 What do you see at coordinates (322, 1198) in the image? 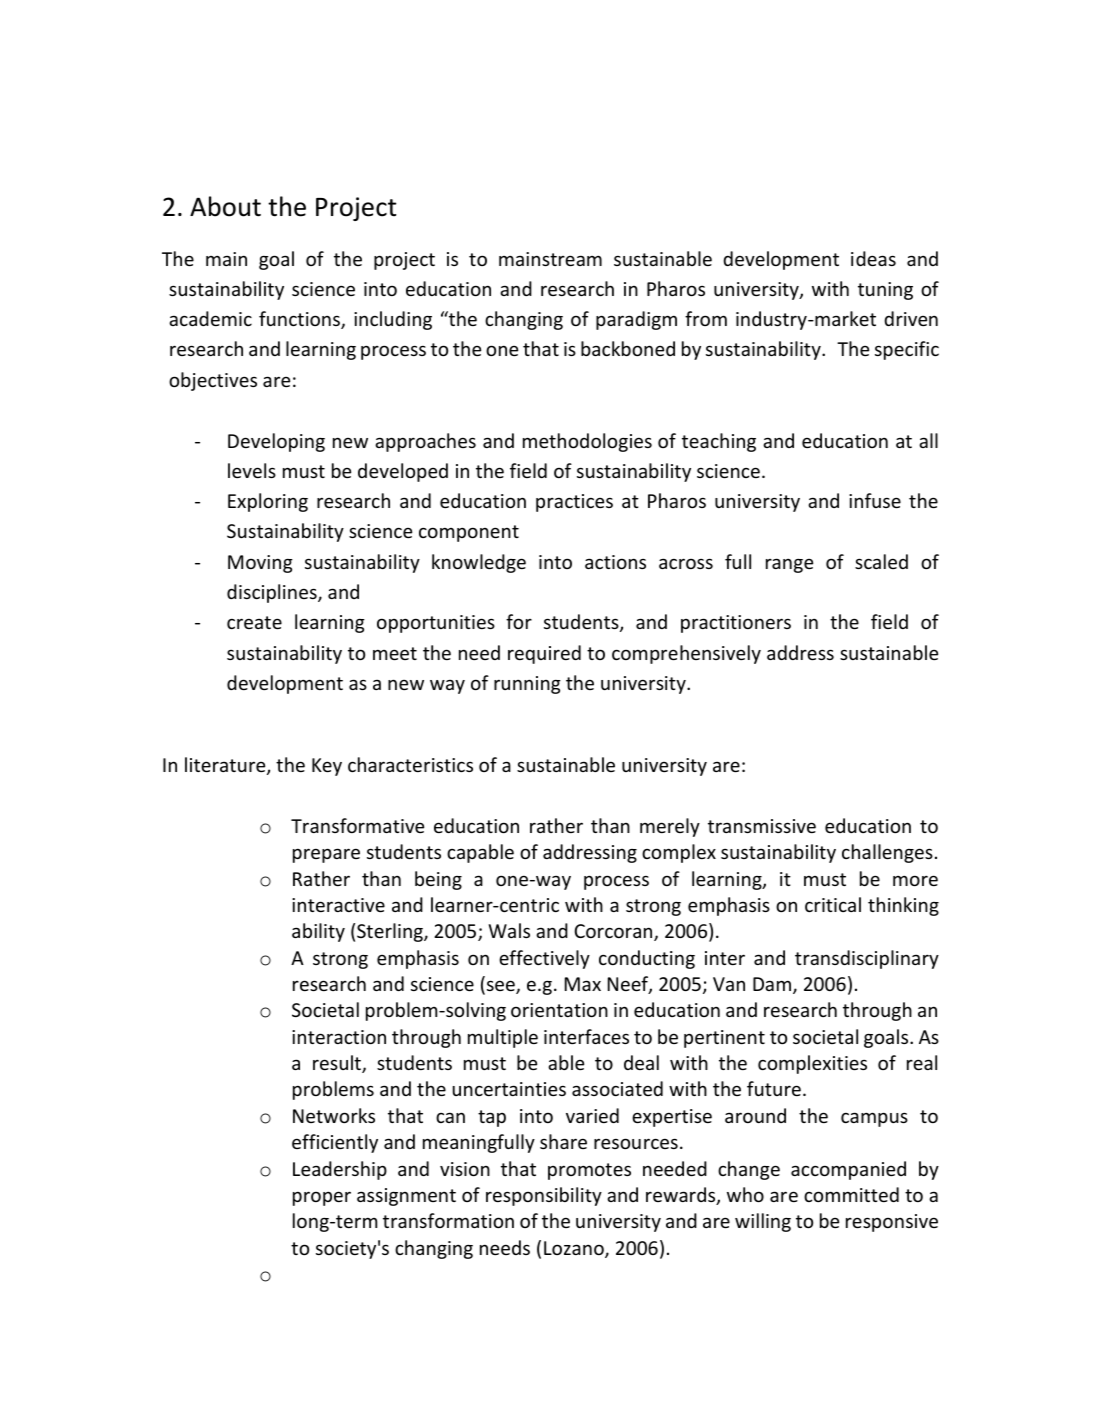
I see `proper` at bounding box center [322, 1198].
